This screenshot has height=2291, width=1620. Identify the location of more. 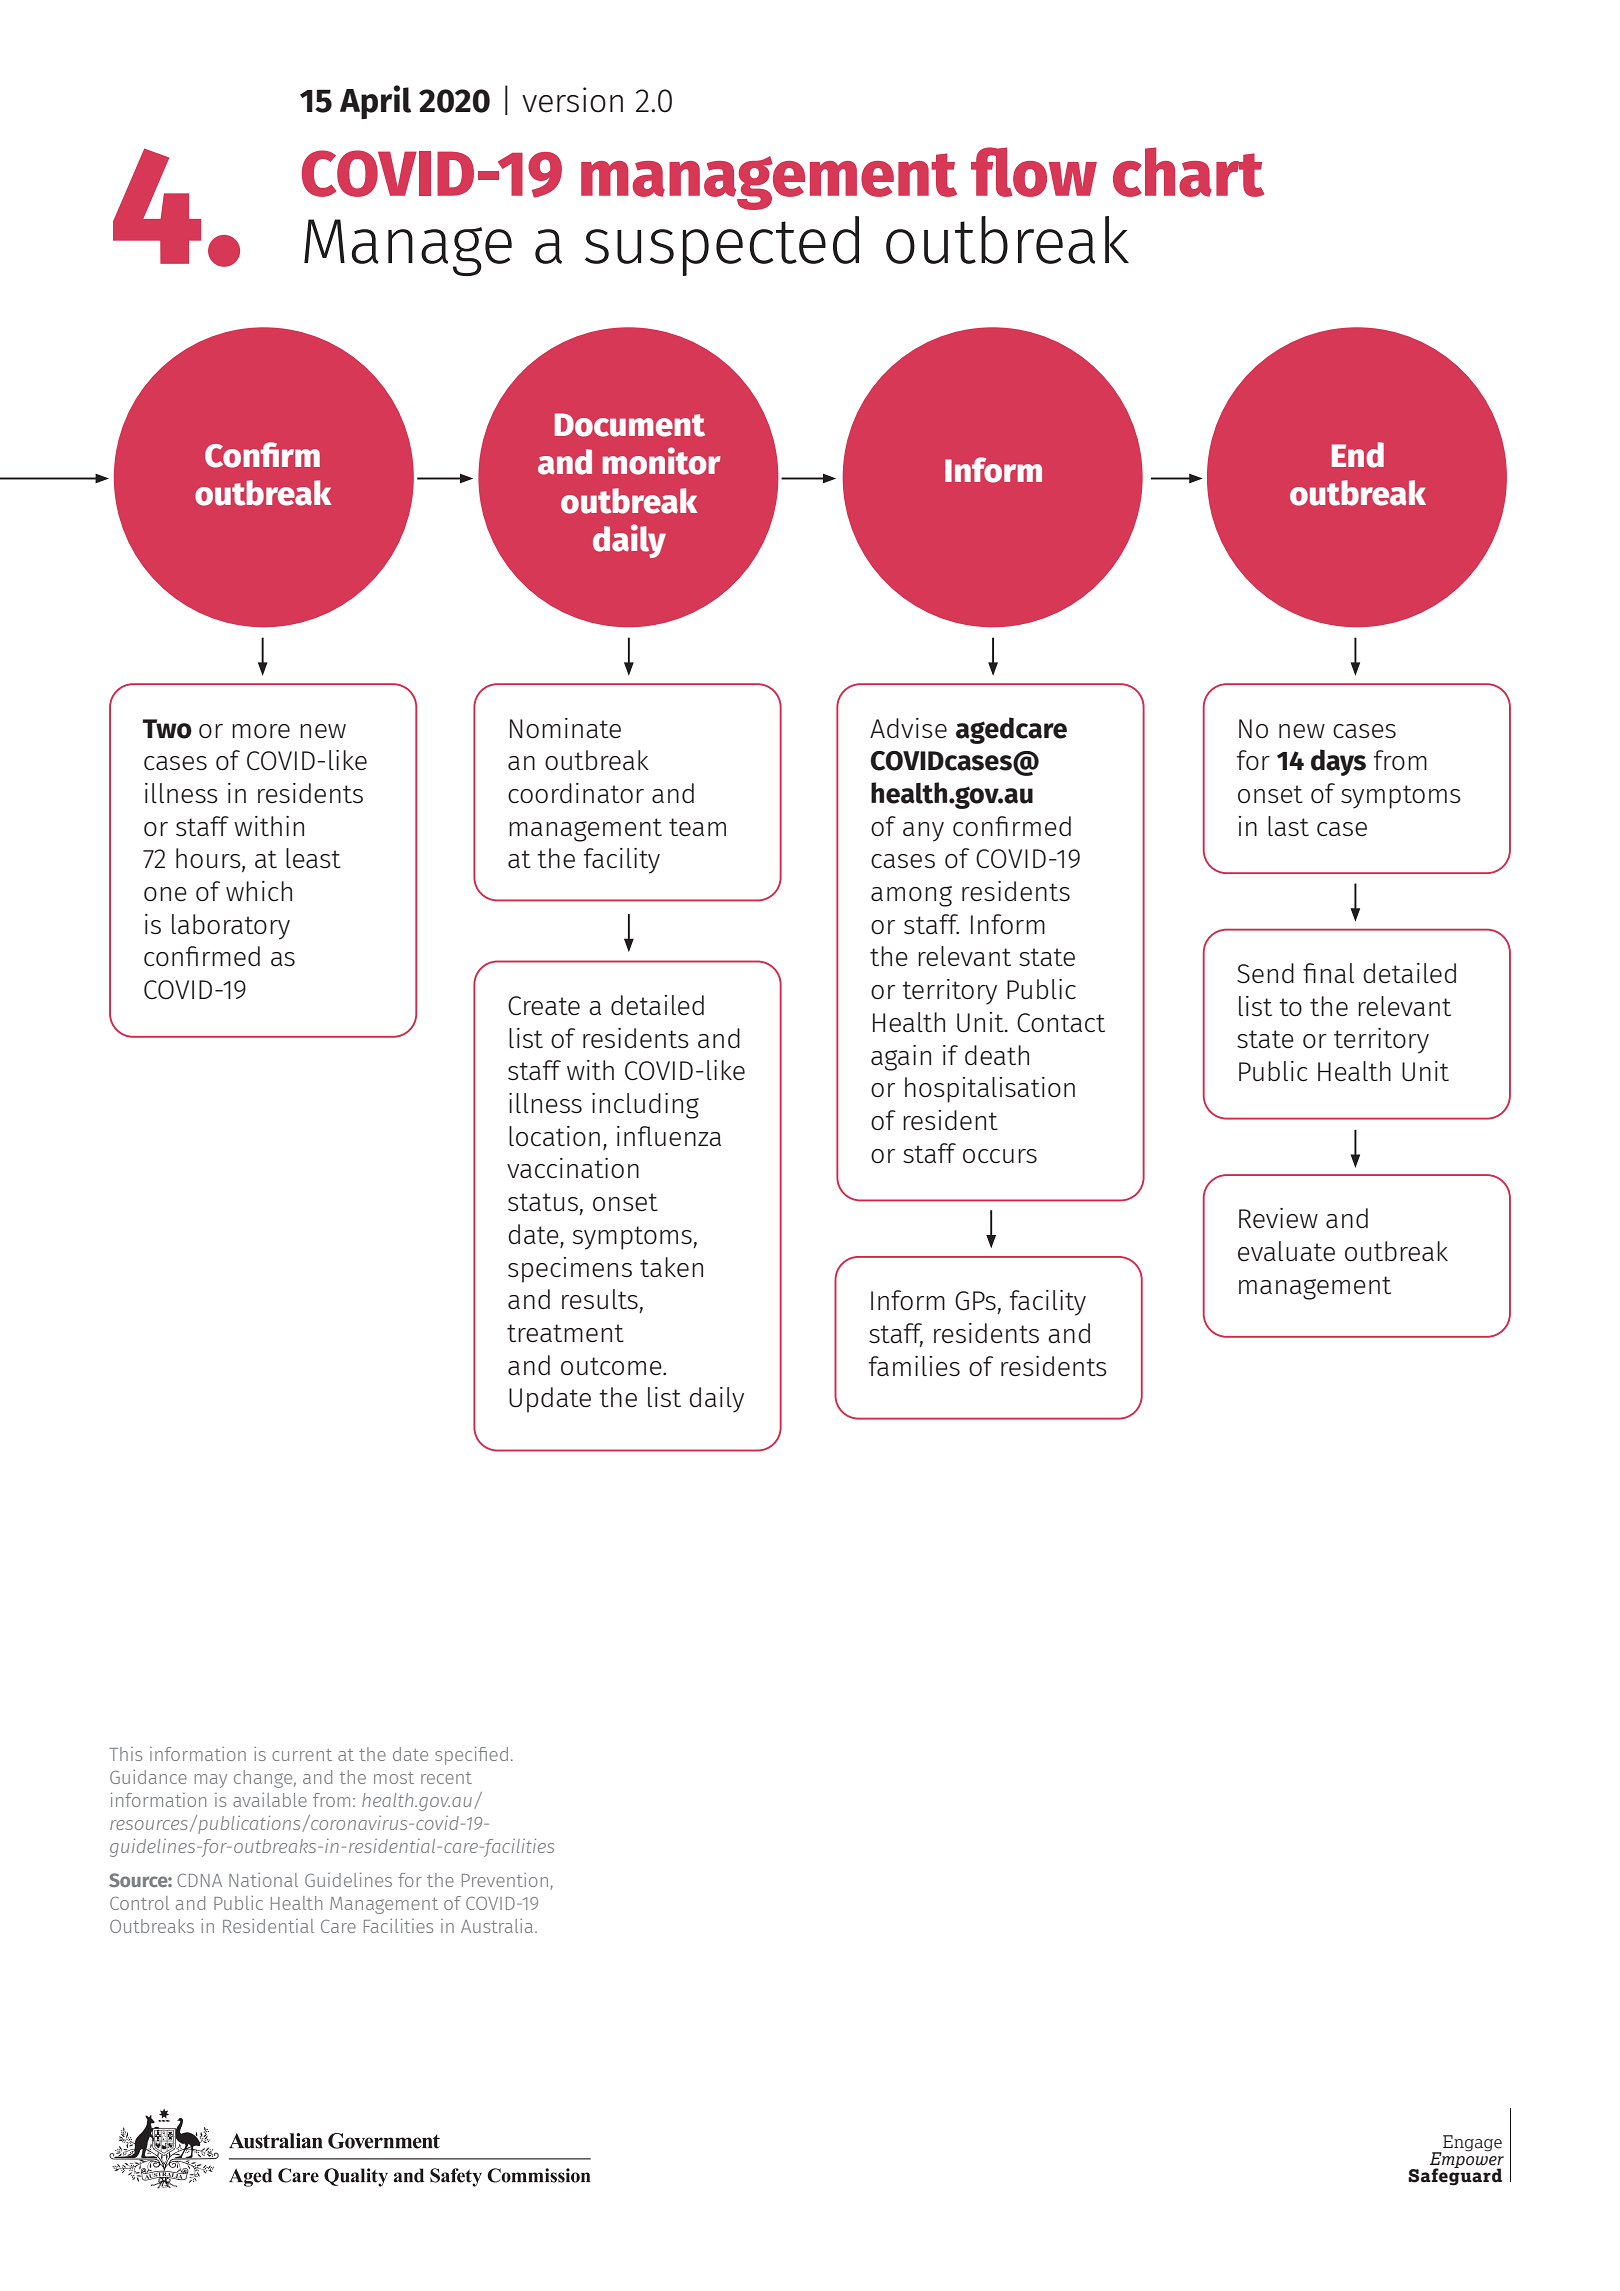
(261, 731).
